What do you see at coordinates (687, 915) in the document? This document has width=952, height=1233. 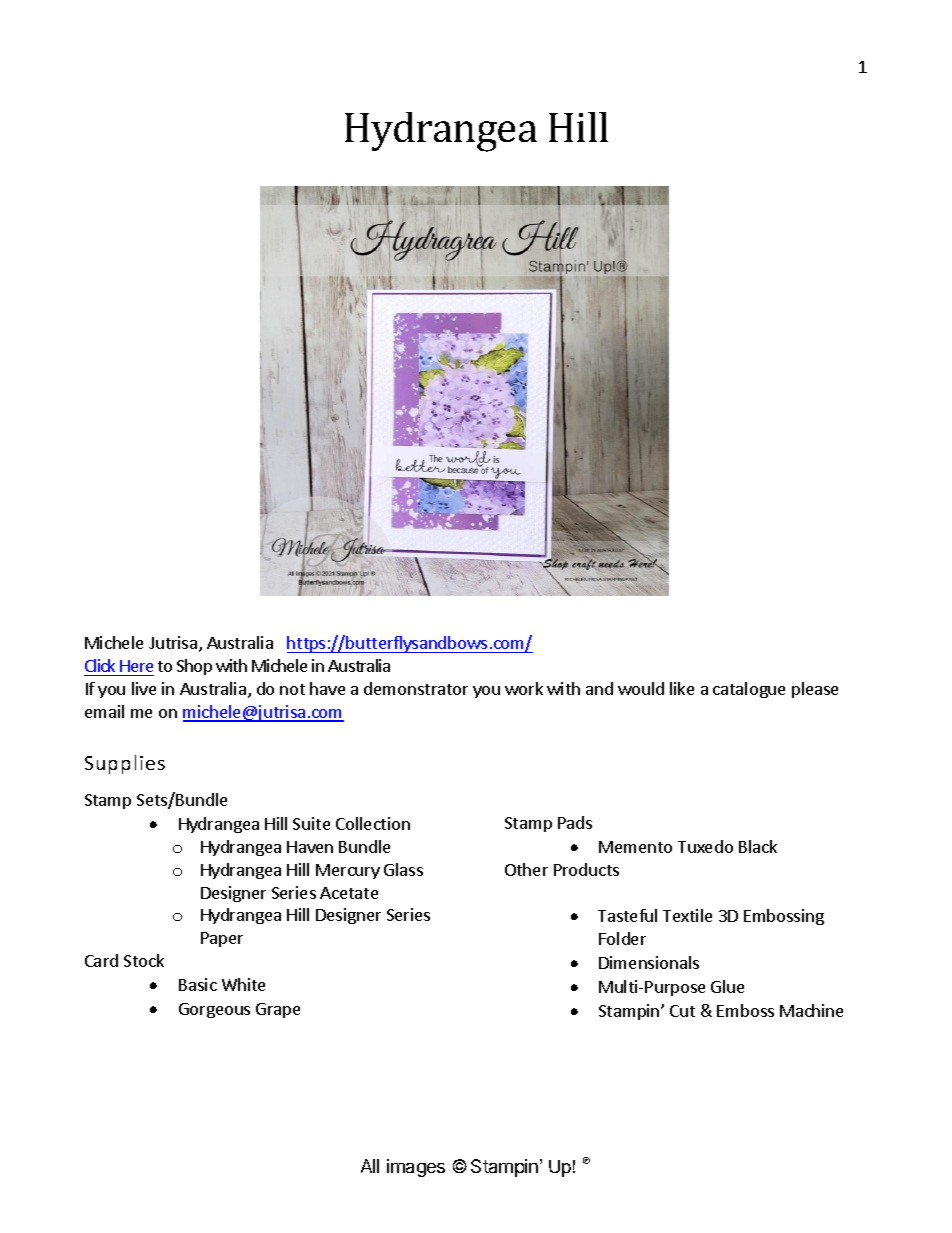 I see `Textile` at bounding box center [687, 915].
